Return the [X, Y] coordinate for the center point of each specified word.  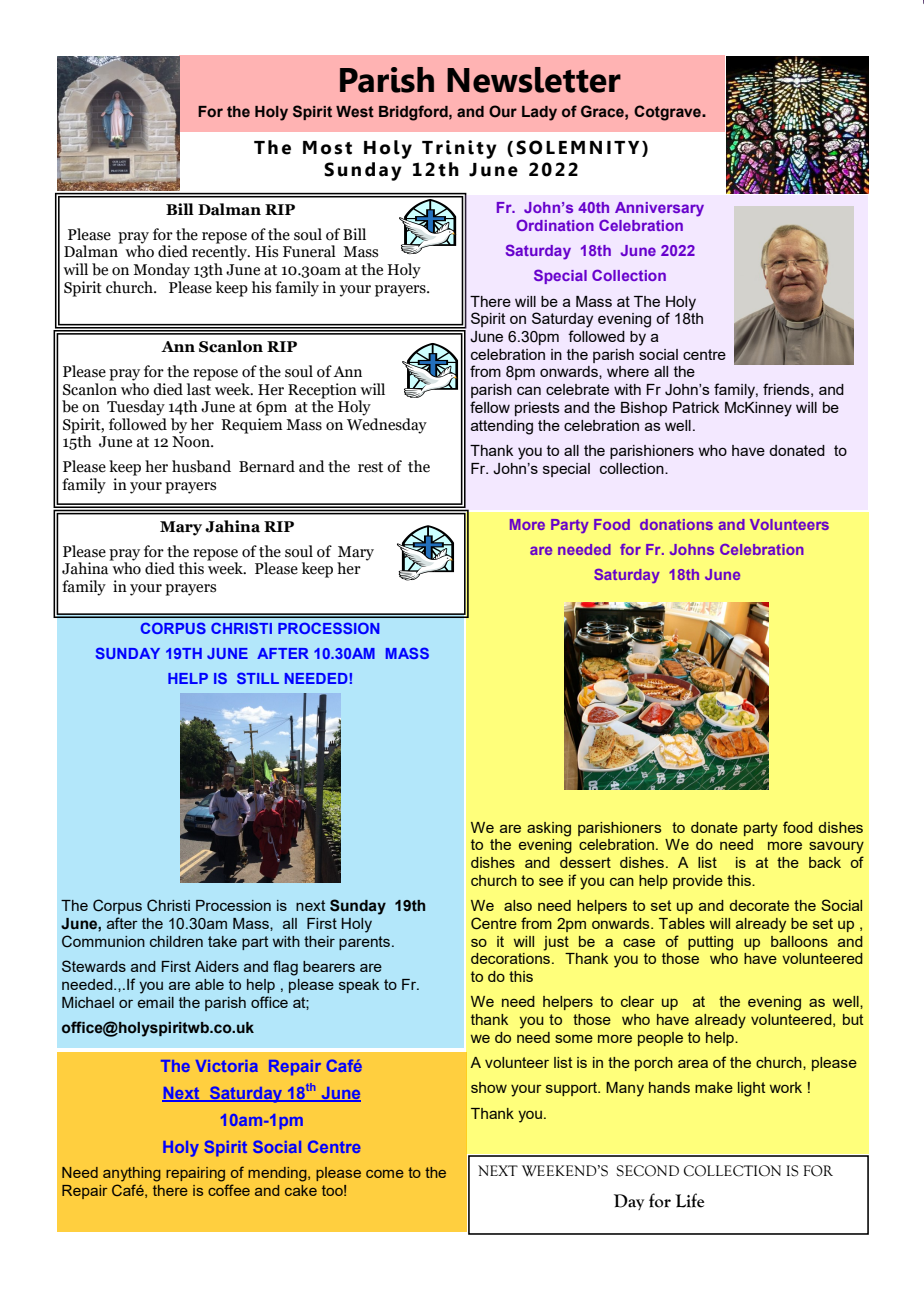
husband [201, 466]
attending [502, 427]
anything [132, 1174]
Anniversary [659, 209]
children [176, 941]
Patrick [696, 407]
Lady [539, 113]
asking [549, 829]
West [355, 112]
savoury [836, 848]
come [385, 1174]
